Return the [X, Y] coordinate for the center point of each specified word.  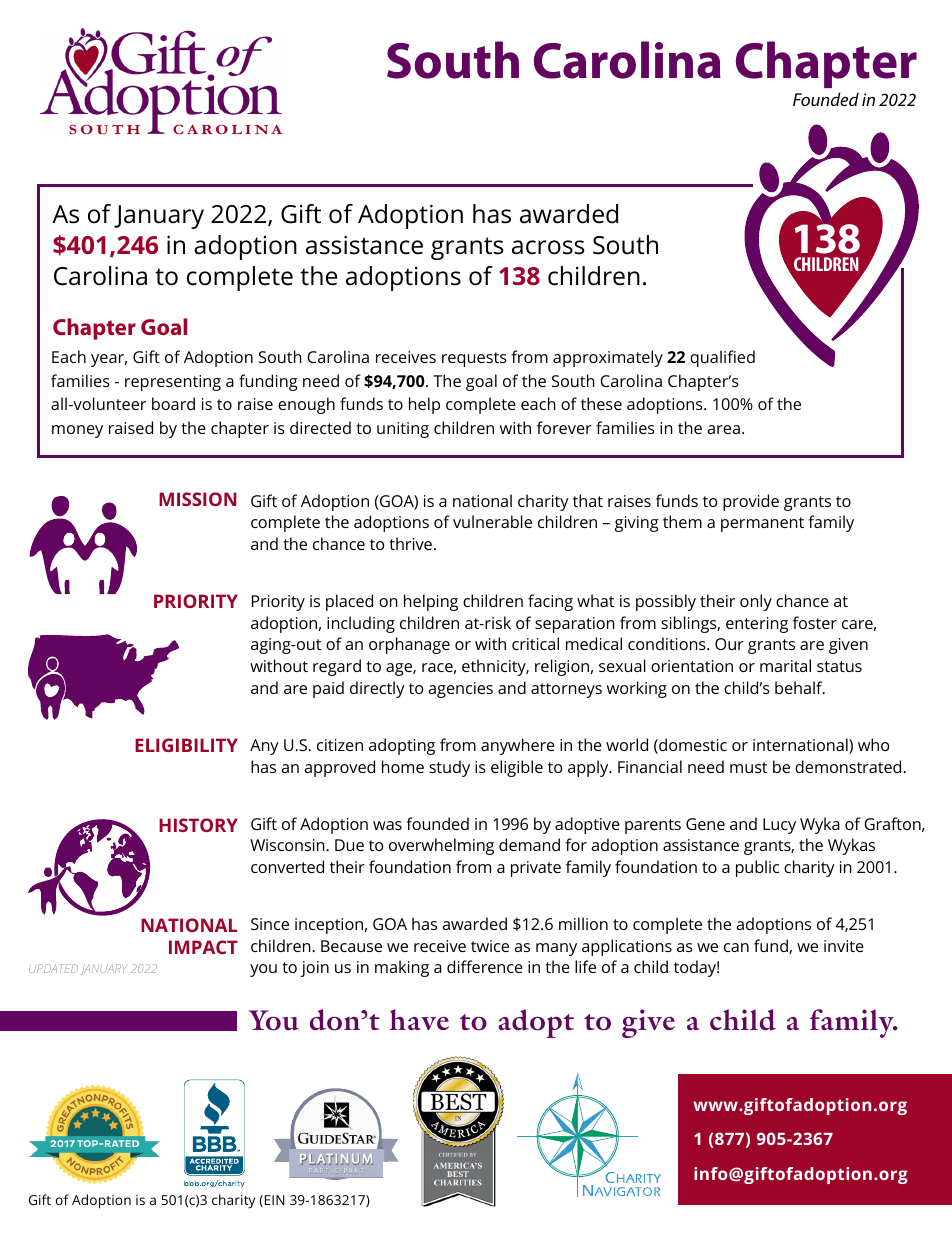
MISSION [197, 499]
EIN [275, 1200]
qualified [722, 358]
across [548, 247]
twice [490, 946]
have [419, 1019]
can [736, 947]
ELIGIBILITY [186, 745]
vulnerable [492, 521]
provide [751, 502]
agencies [460, 690]
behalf [800, 687]
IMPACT [203, 947]
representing [173, 383]
